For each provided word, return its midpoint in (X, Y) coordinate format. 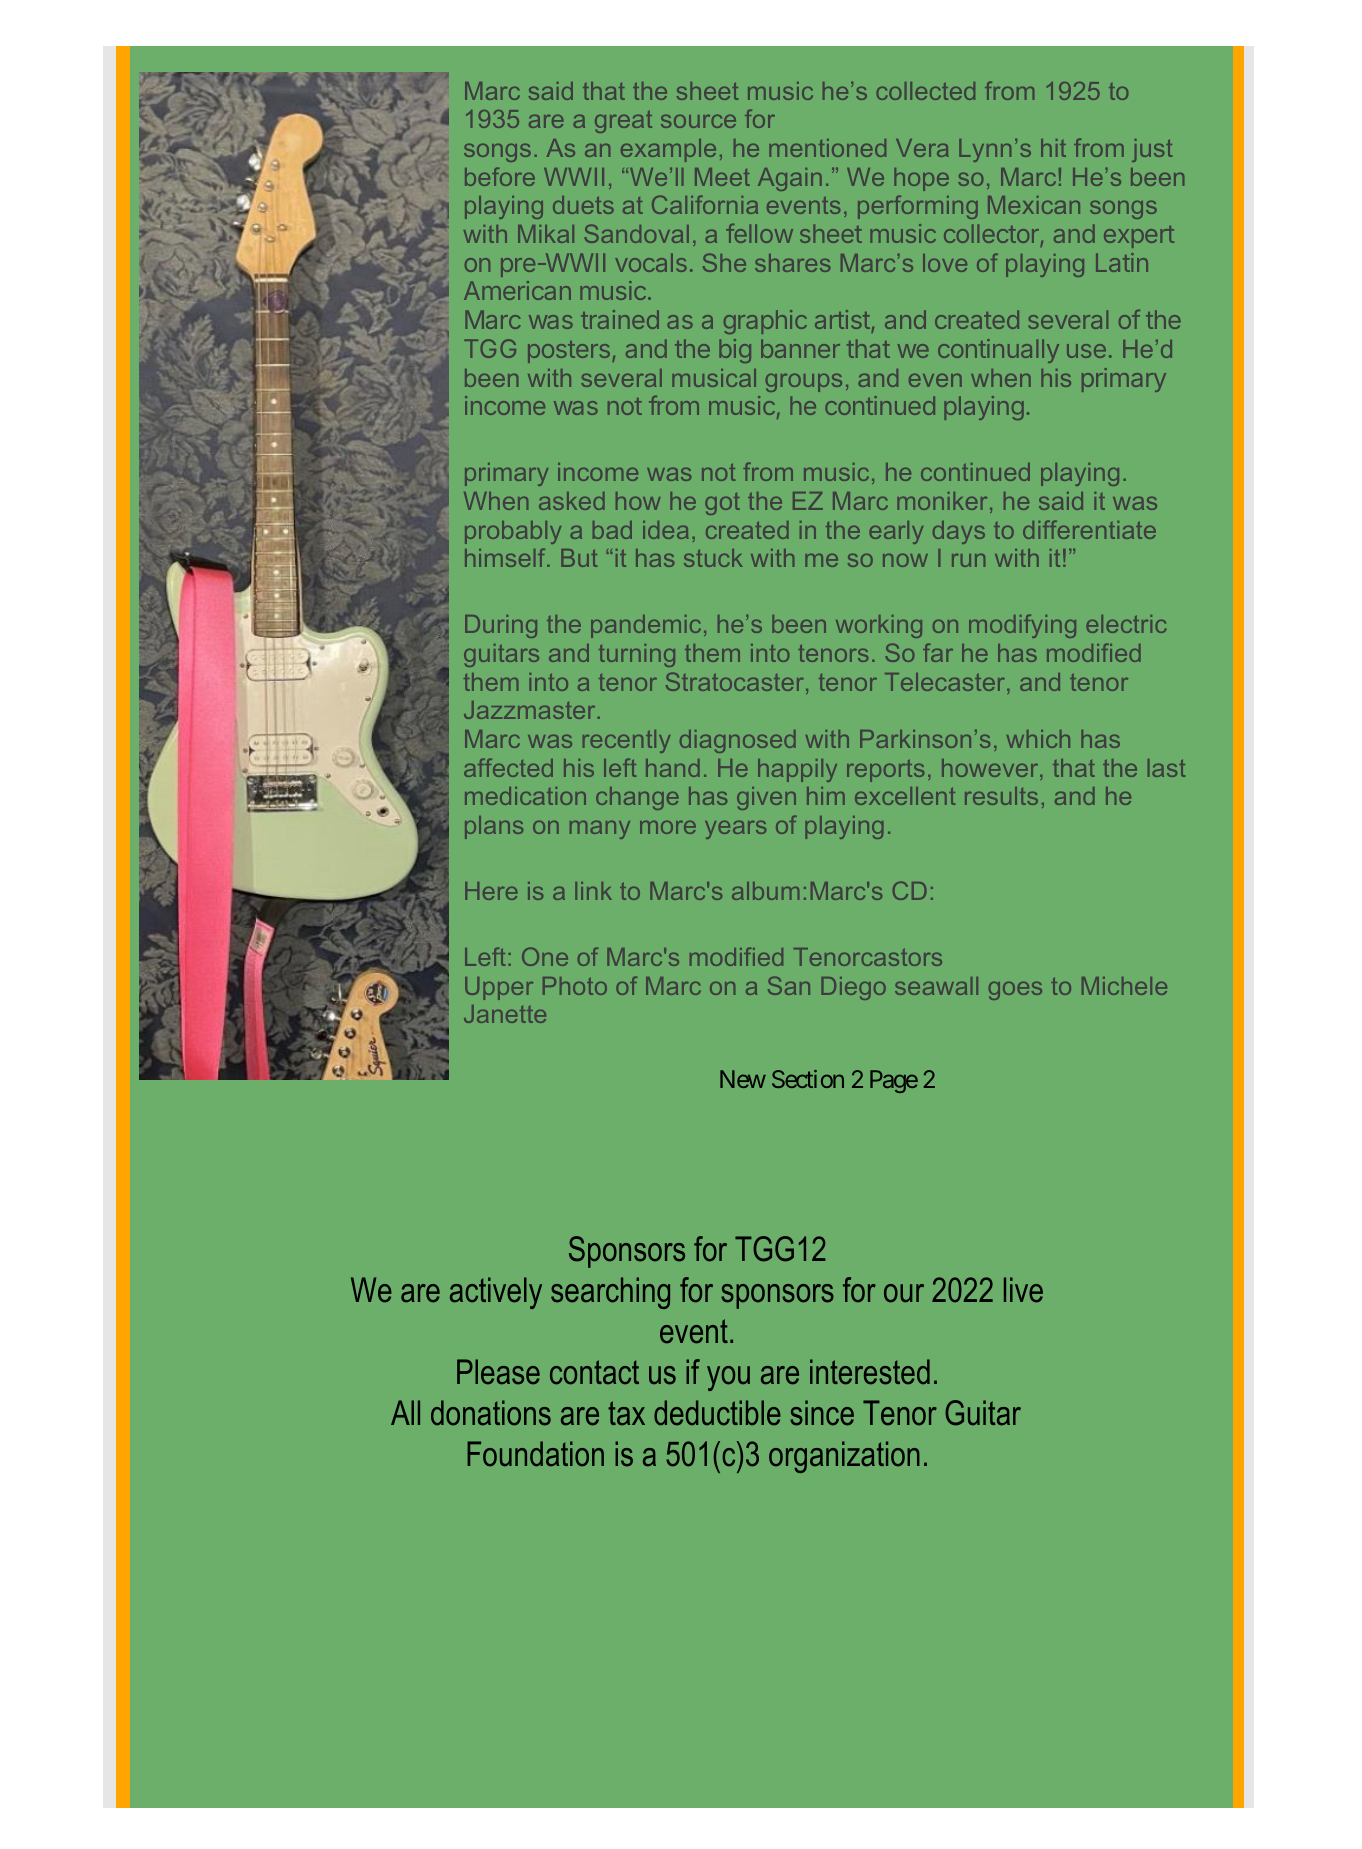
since (822, 1413)
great (623, 121)
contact (594, 1372)
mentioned (827, 148)
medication (525, 796)
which (1038, 739)
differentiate (1089, 529)
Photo (575, 986)
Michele (1124, 986)
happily (797, 770)
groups (804, 383)
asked (572, 501)
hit (1053, 148)
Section (808, 1079)
